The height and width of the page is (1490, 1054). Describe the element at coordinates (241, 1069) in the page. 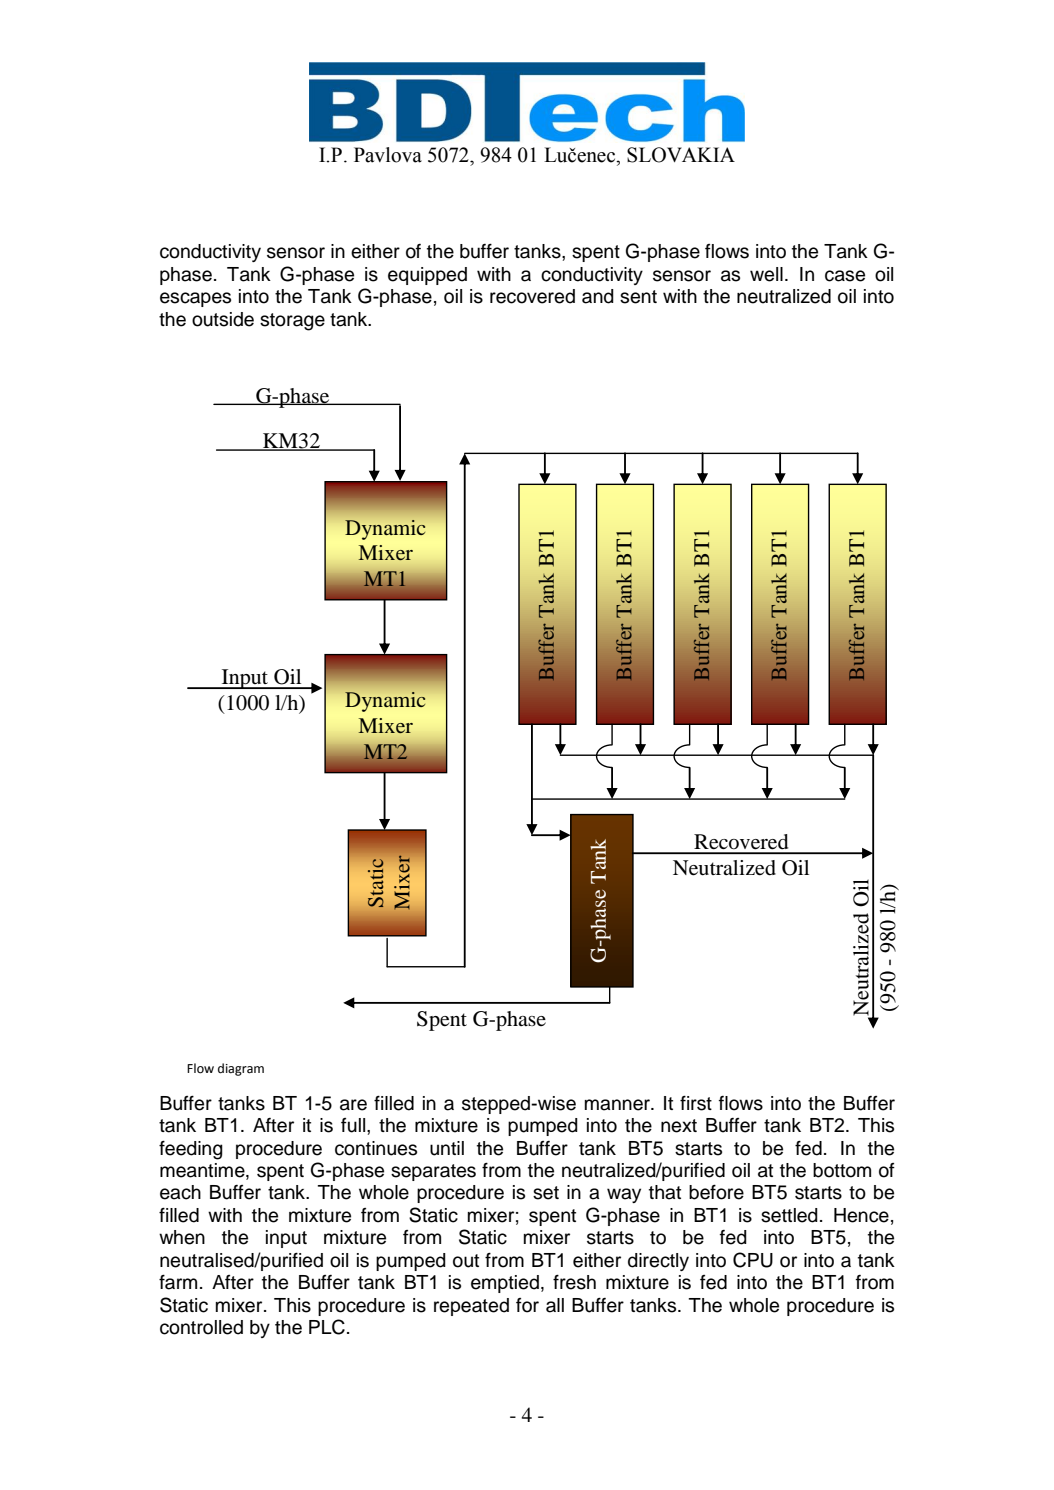

I see `diagram` at that location.
